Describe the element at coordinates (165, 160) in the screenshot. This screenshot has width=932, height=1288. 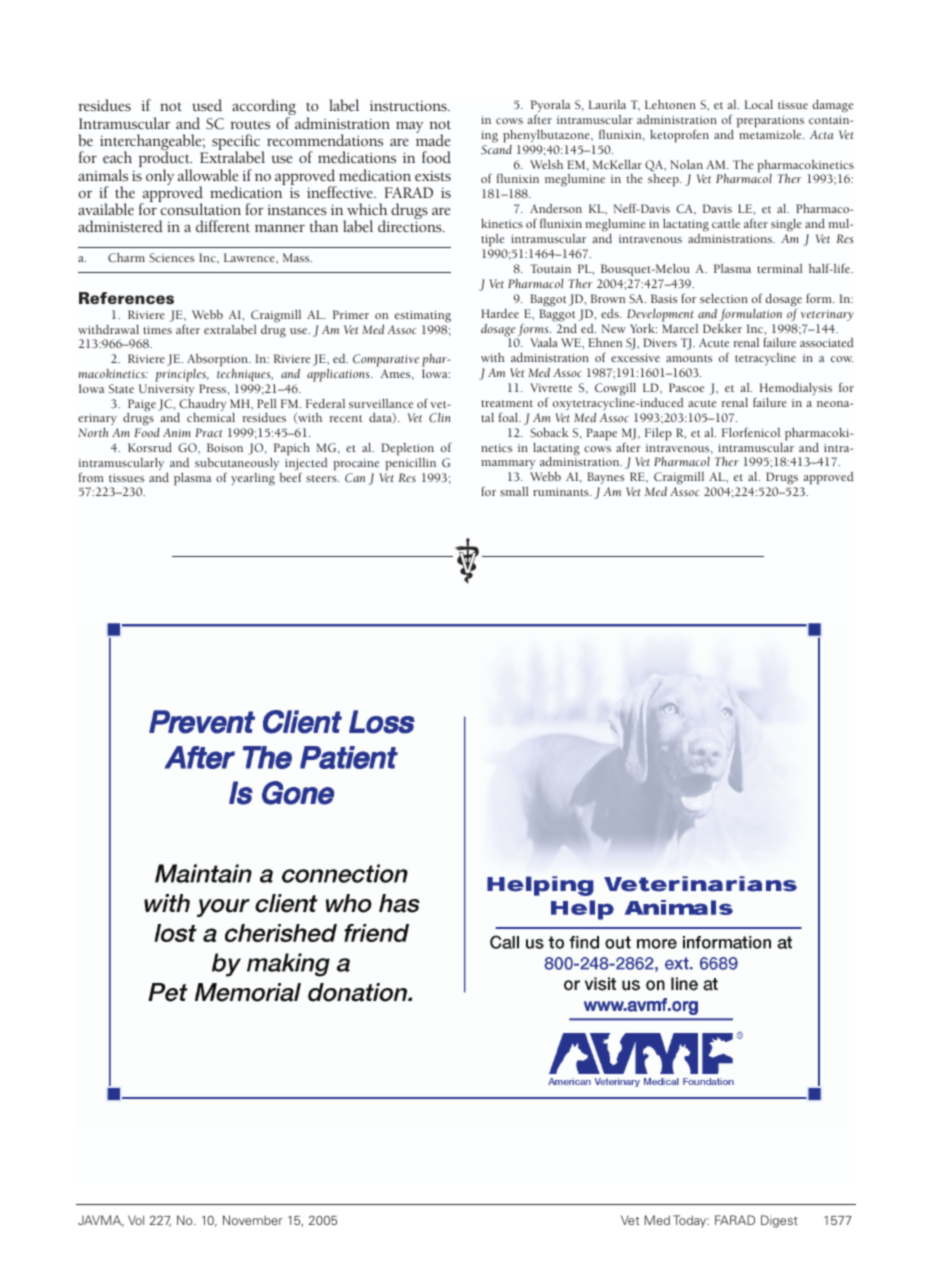
I see `product` at that location.
